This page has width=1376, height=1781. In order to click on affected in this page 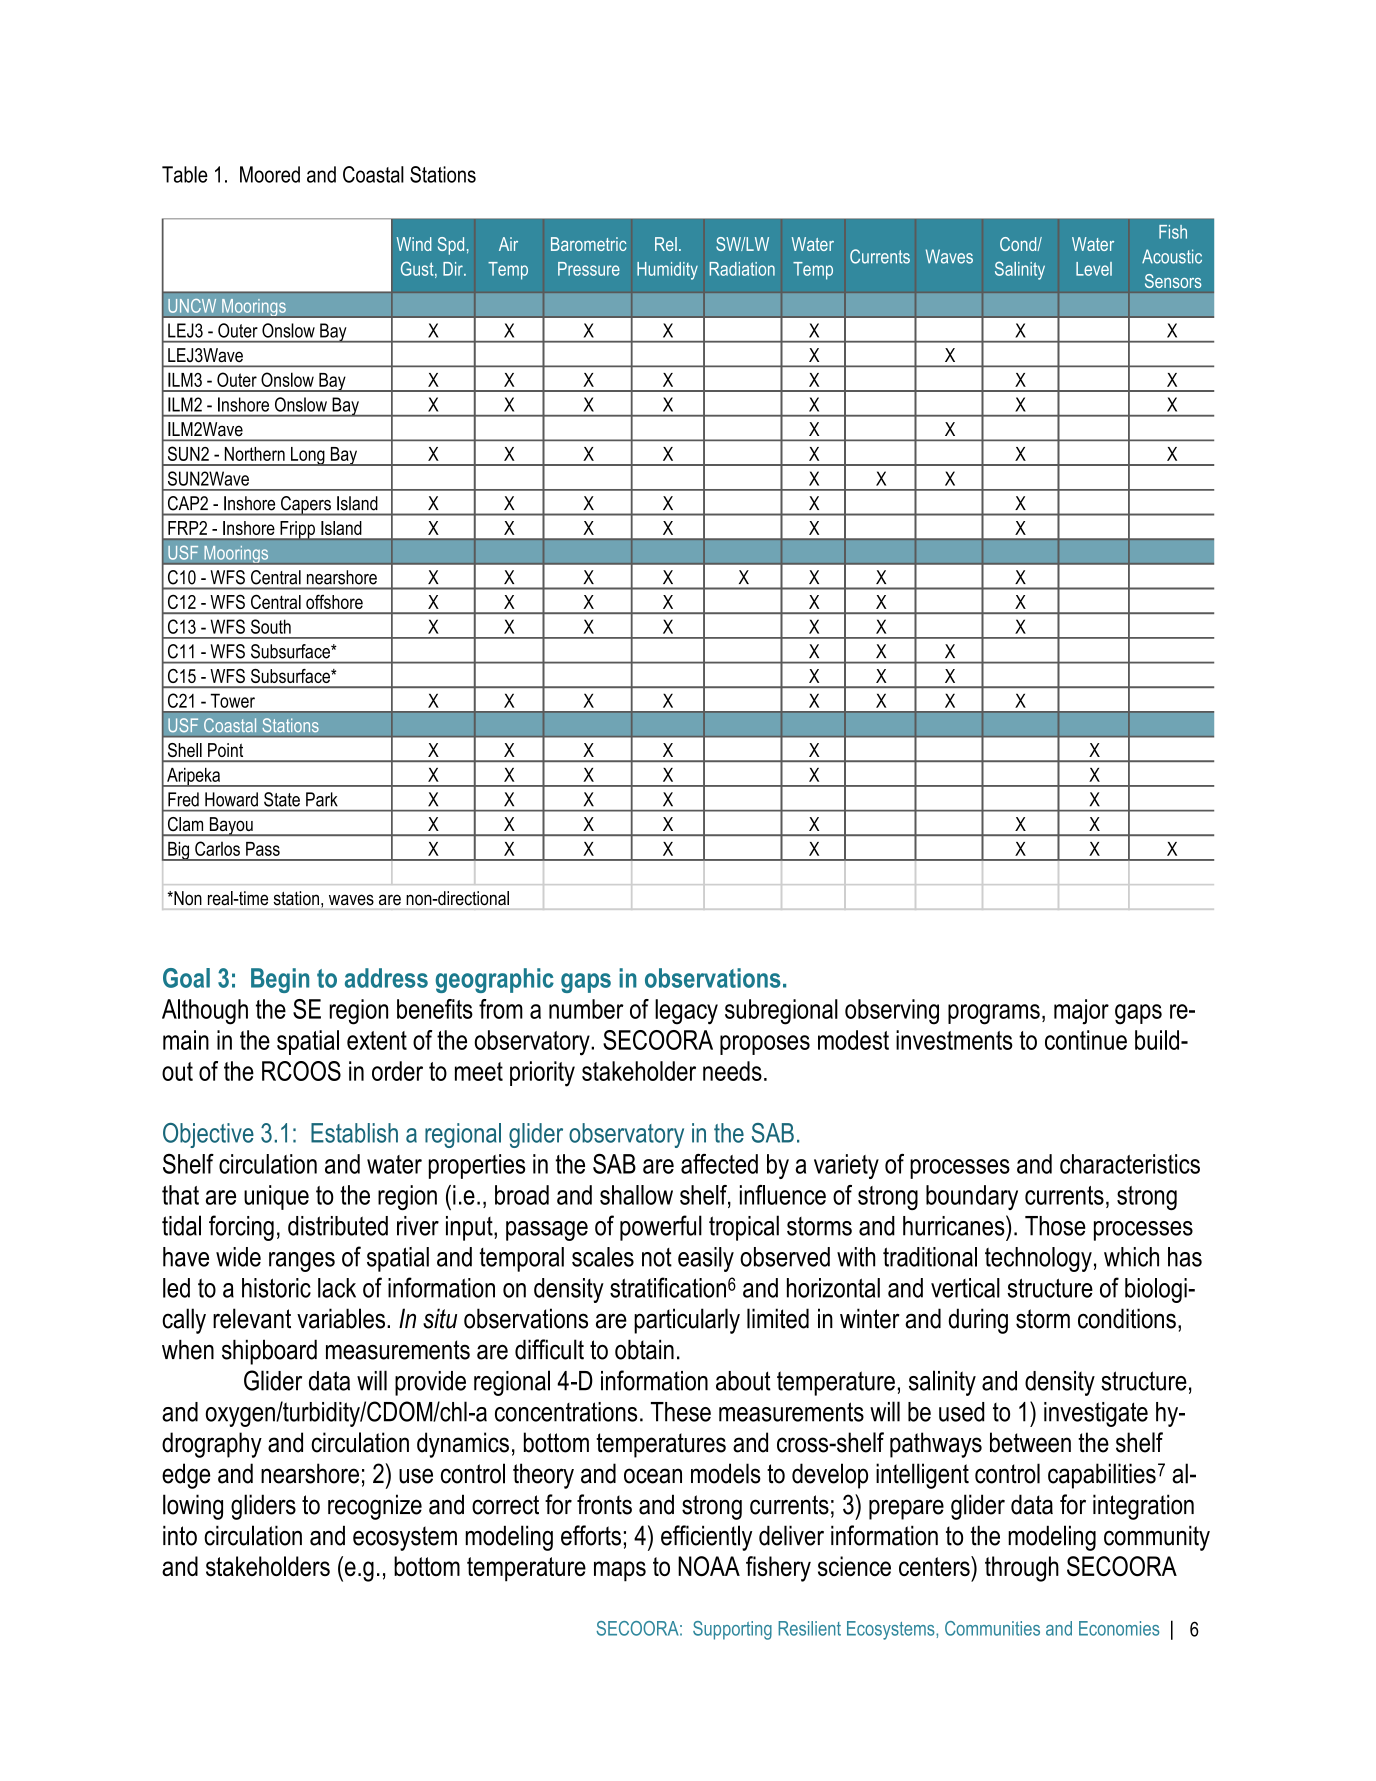, I will do `click(719, 1164)`.
